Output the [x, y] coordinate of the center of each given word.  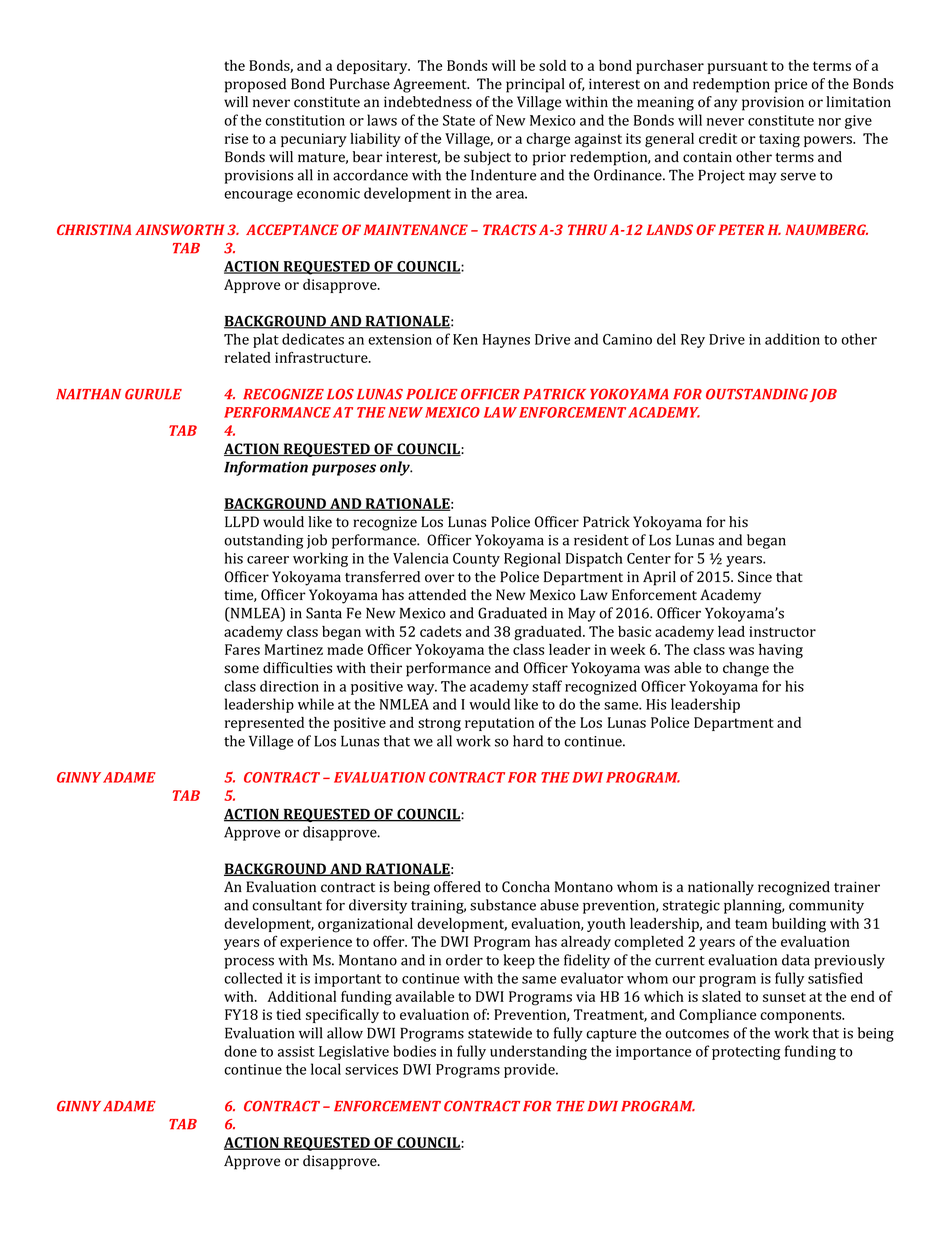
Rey [693, 341]
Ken [465, 339]
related [248, 357]
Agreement [431, 85]
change [746, 669]
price [791, 85]
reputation [499, 724]
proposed [255, 85]
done [240, 1051]
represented [264, 724]
